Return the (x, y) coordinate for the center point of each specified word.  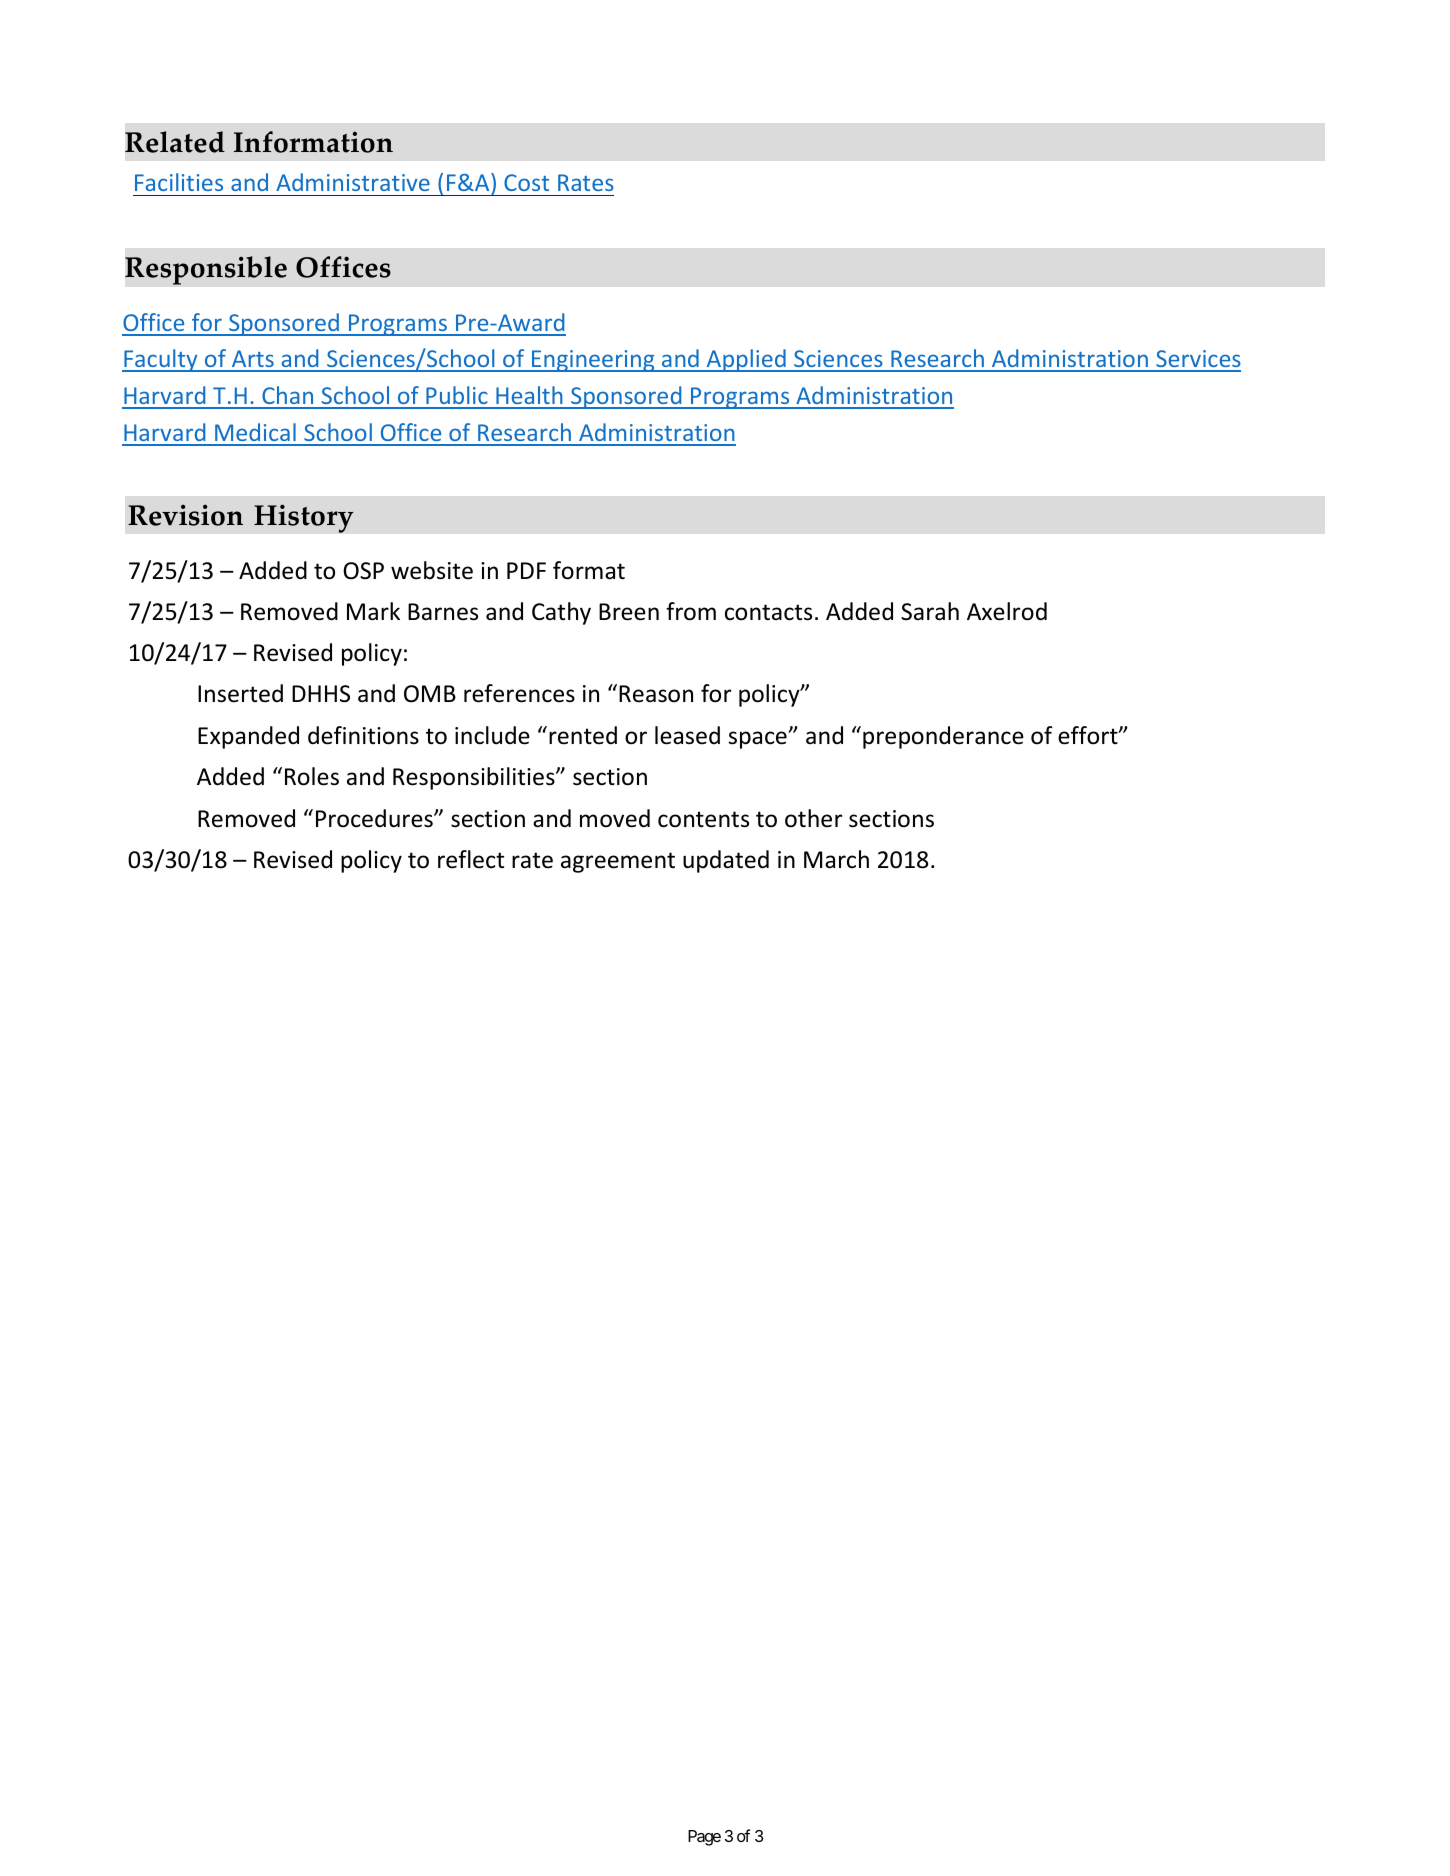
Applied (746, 360)
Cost (526, 182)
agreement (618, 862)
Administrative (353, 182)
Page (704, 1838)
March (836, 859)
